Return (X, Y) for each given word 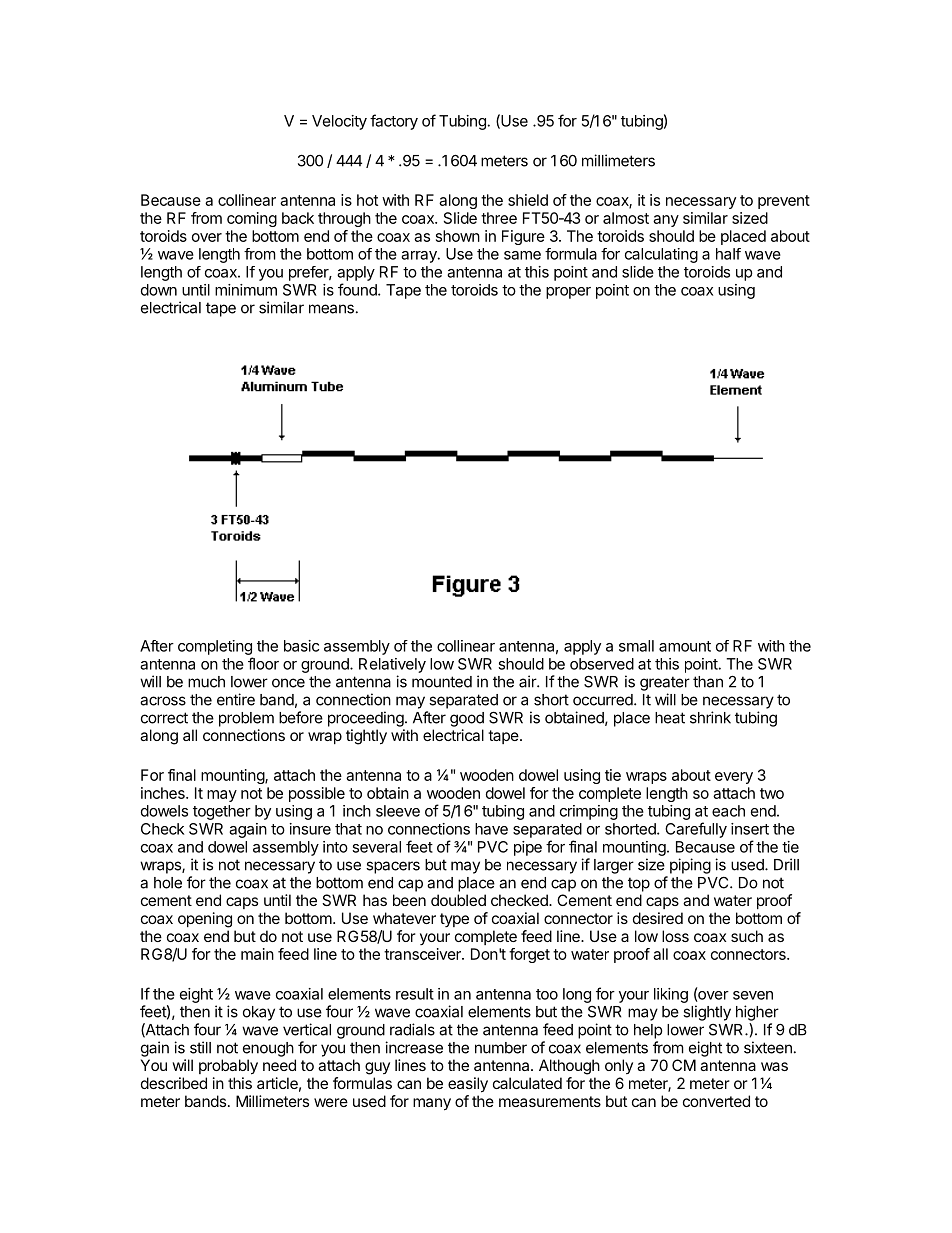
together (222, 812)
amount (685, 646)
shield (528, 200)
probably (228, 1067)
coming (252, 219)
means (331, 309)
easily (468, 1085)
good (467, 719)
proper (568, 293)
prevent (784, 202)
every (734, 778)
